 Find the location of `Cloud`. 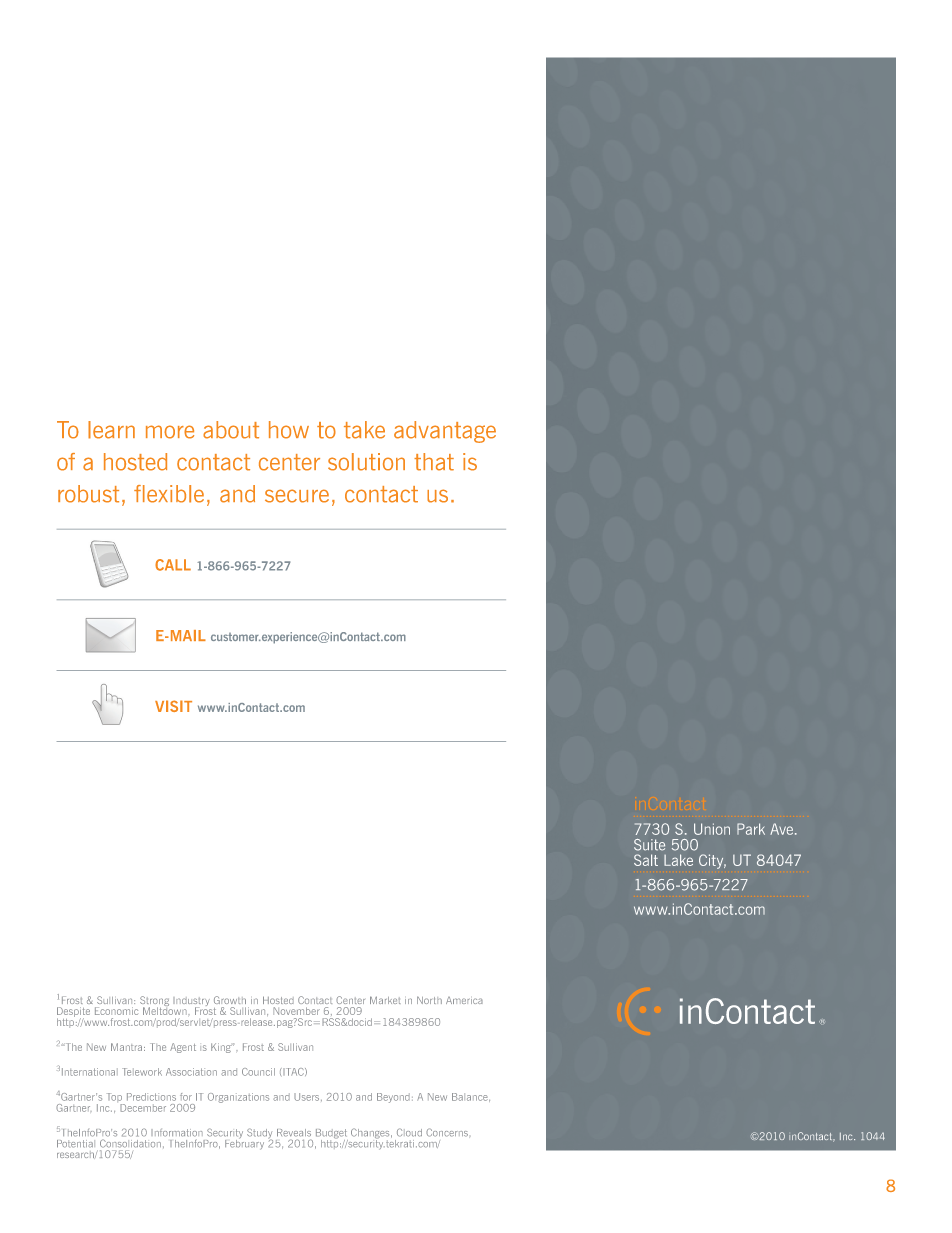

Cloud is located at coordinates (409, 1132).
